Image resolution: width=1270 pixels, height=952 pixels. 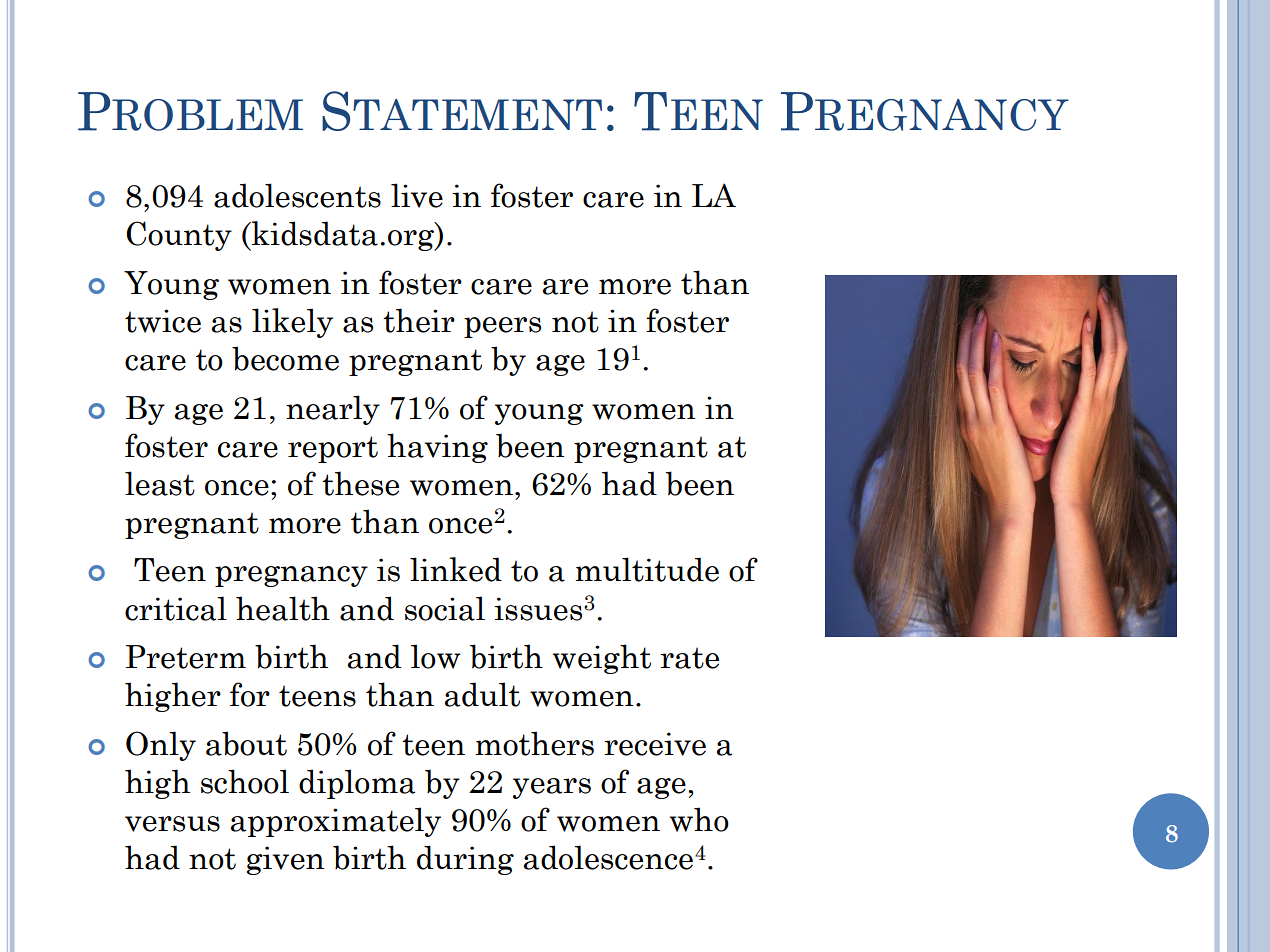 I want to click on live, so click(x=417, y=195).
